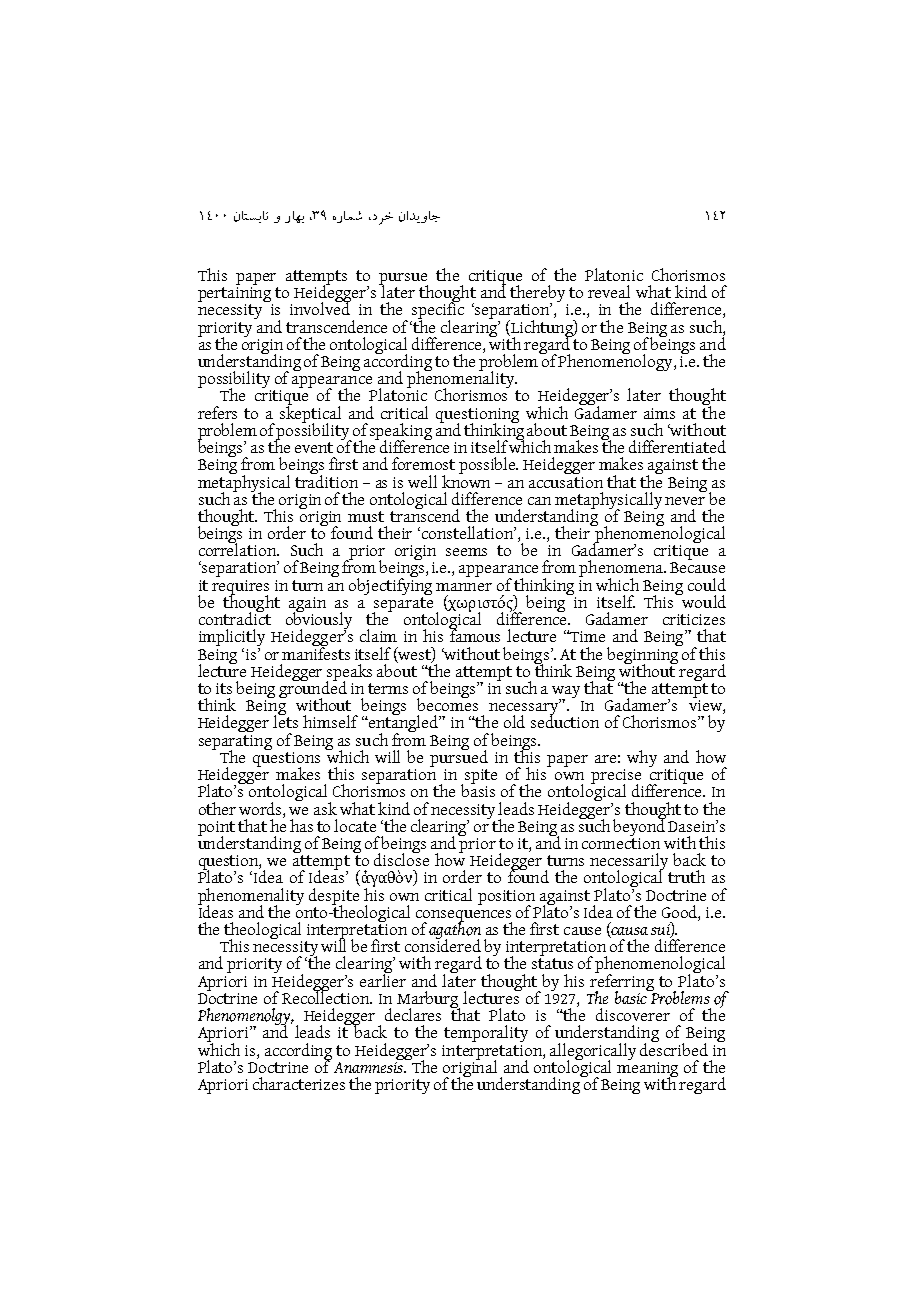 This screenshot has width=924, height=1308. Describe the element at coordinates (609, 291) in the screenshot. I see `reveal` at that location.
